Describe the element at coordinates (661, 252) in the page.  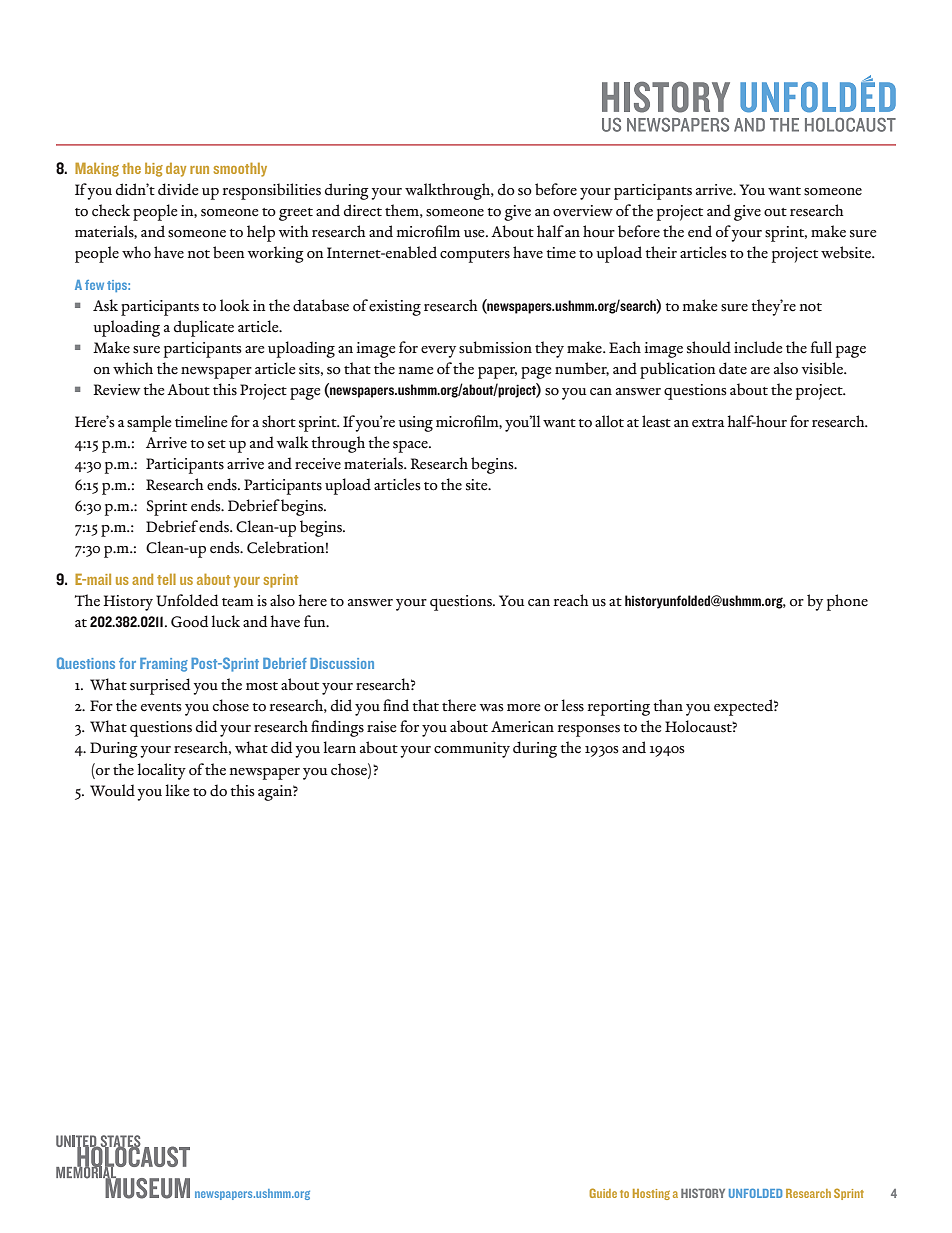
I see `their` at that location.
